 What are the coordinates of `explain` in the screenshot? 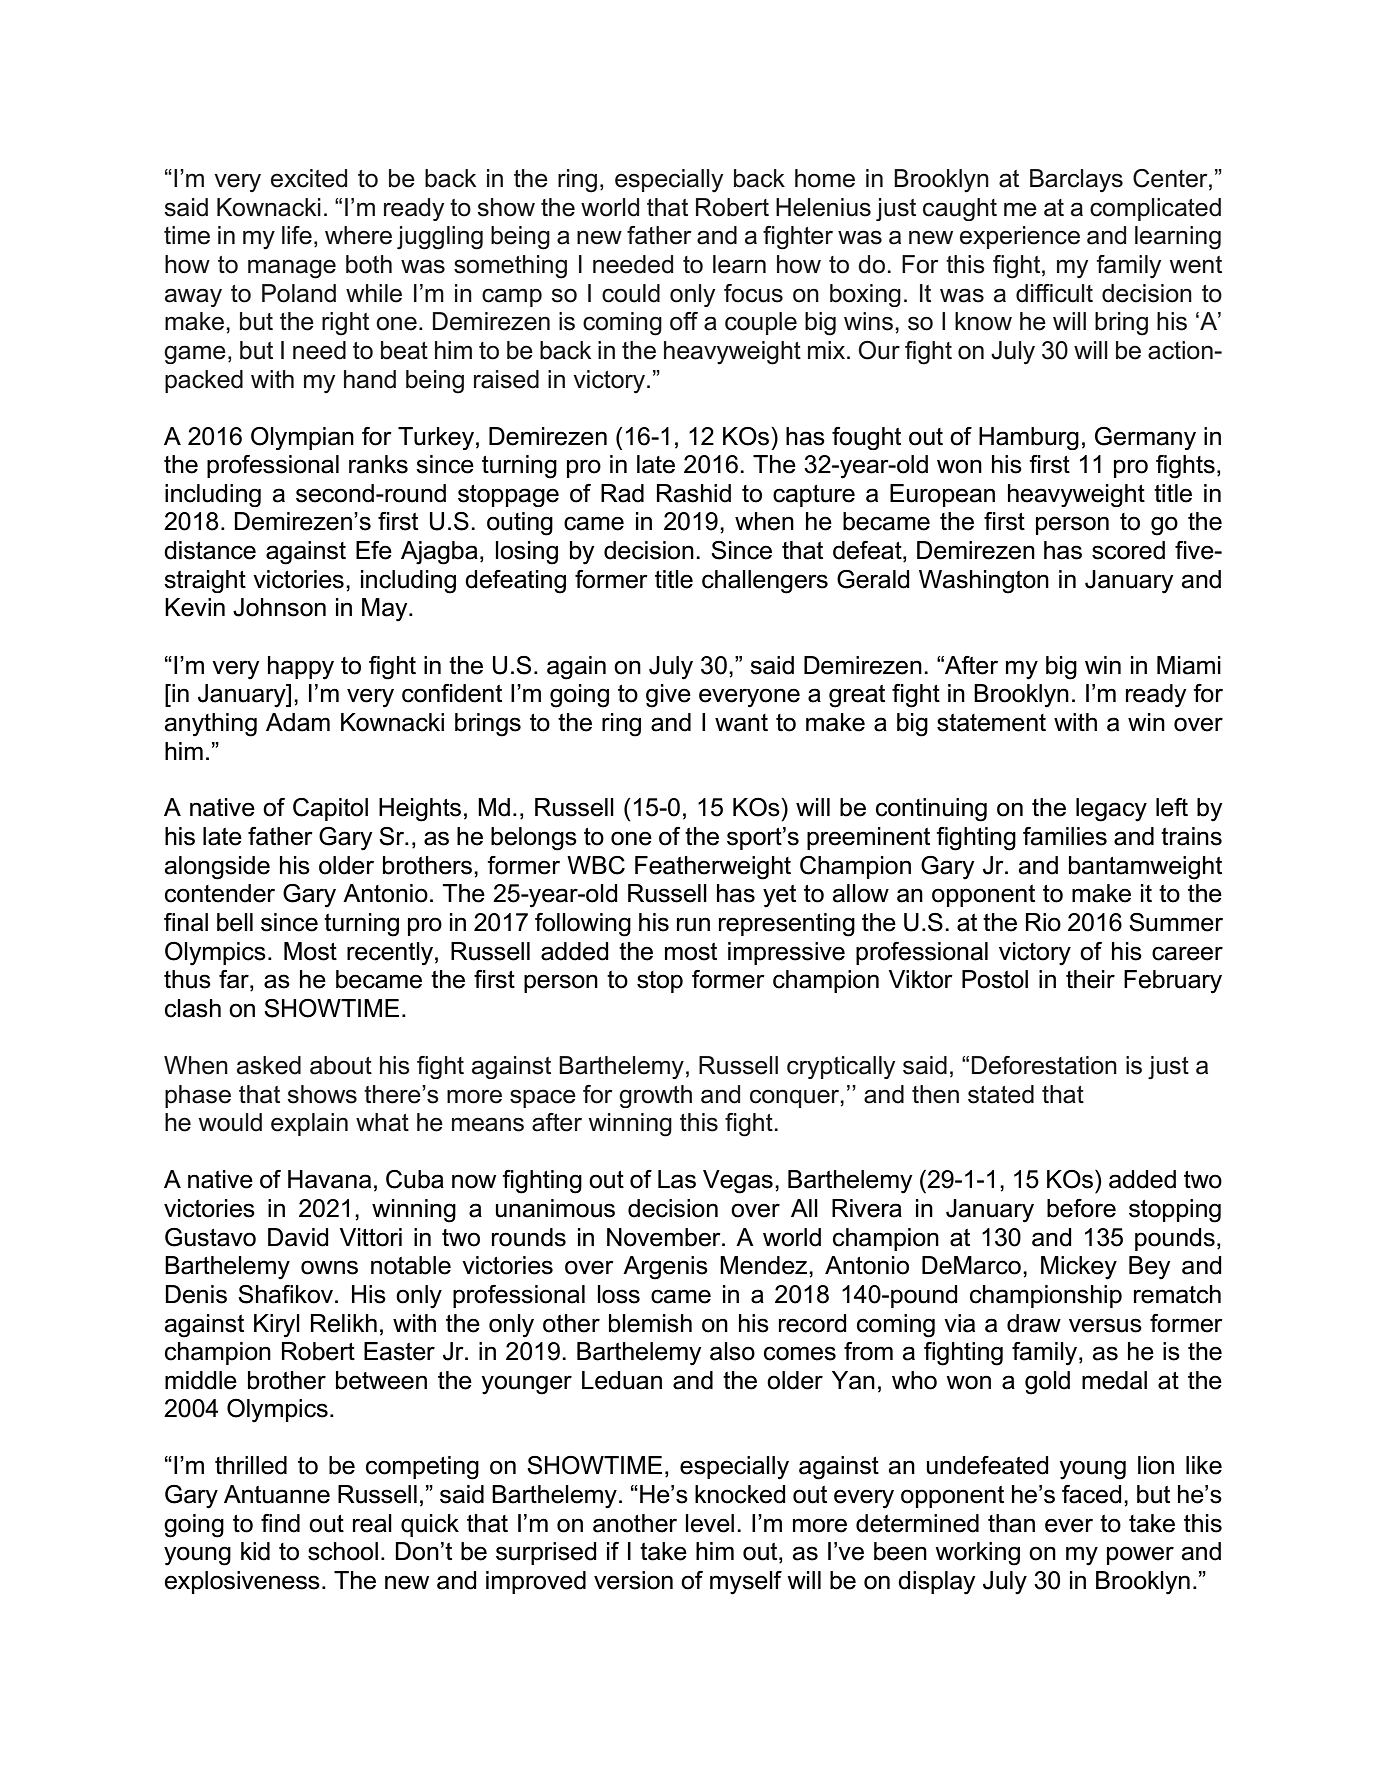 It's located at (309, 1124).
